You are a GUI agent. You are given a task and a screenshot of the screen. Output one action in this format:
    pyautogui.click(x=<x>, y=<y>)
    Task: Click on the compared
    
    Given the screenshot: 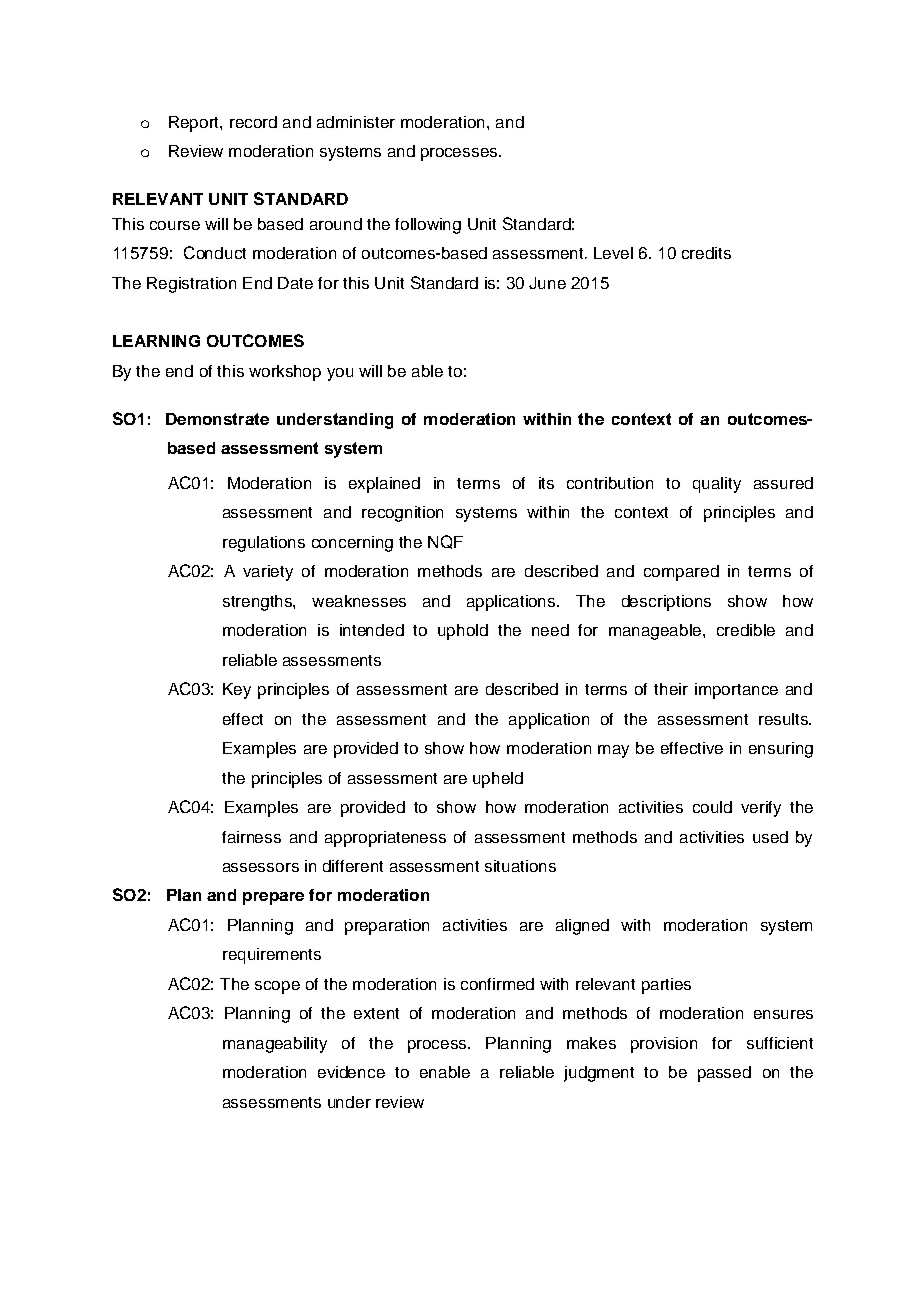 What is the action you would take?
    pyautogui.click(x=681, y=573)
